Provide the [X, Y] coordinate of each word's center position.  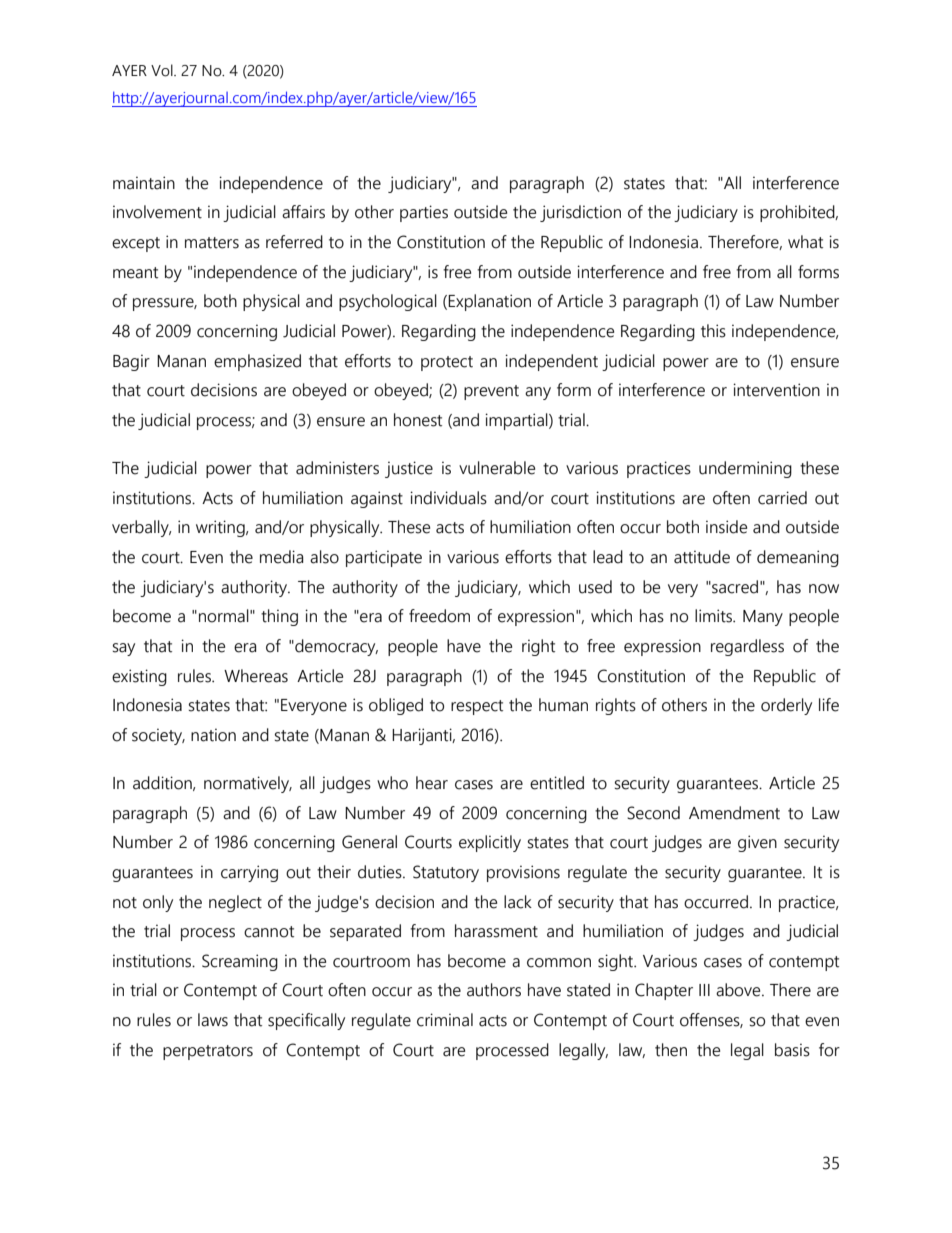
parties [424, 213]
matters [212, 243]
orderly [786, 706]
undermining [745, 469]
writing [221, 528]
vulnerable [497, 468]
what [805, 242]
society [158, 737]
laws [213, 1020]
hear [432, 783]
